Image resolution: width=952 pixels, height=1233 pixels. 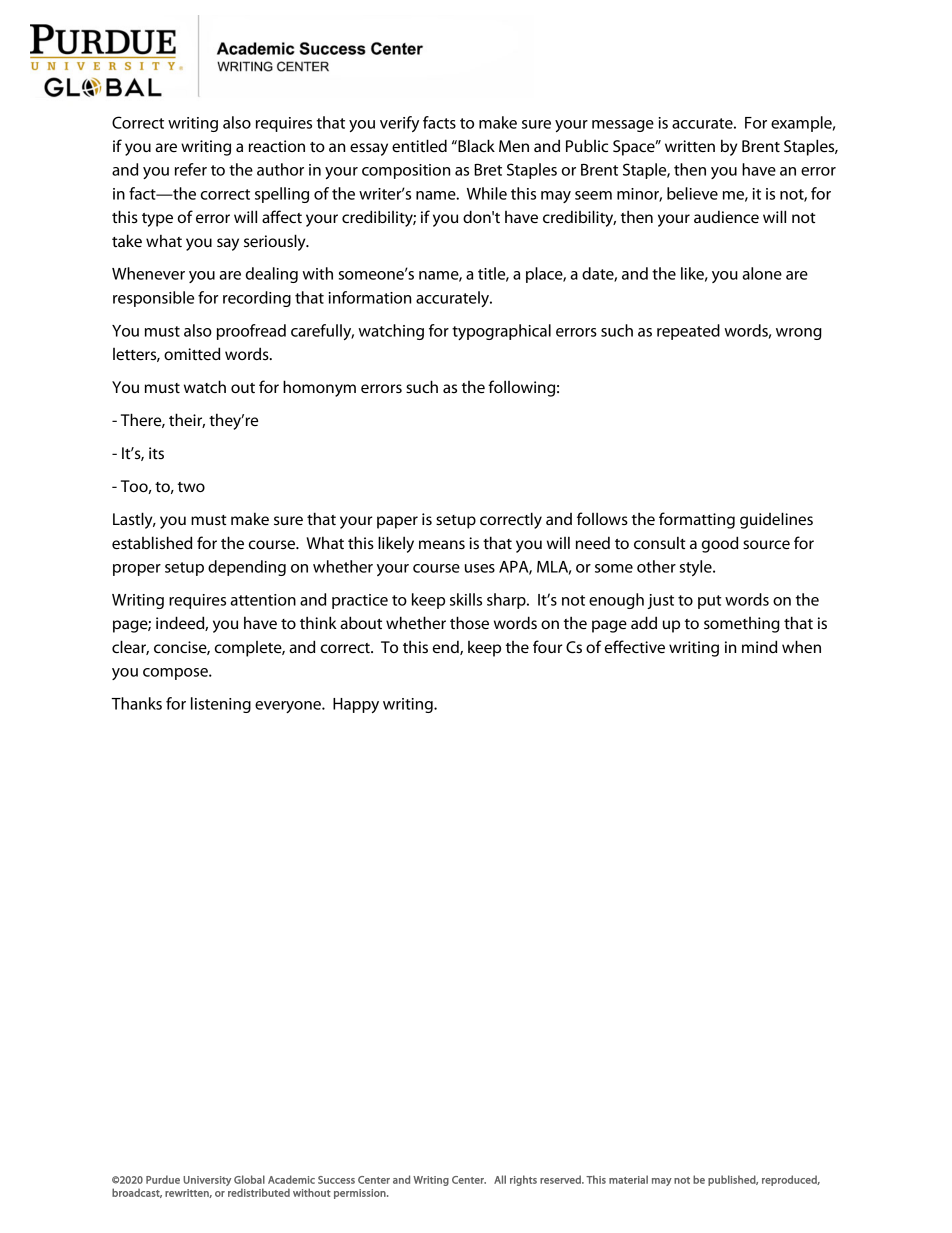 I want to click on believe, so click(x=692, y=193).
